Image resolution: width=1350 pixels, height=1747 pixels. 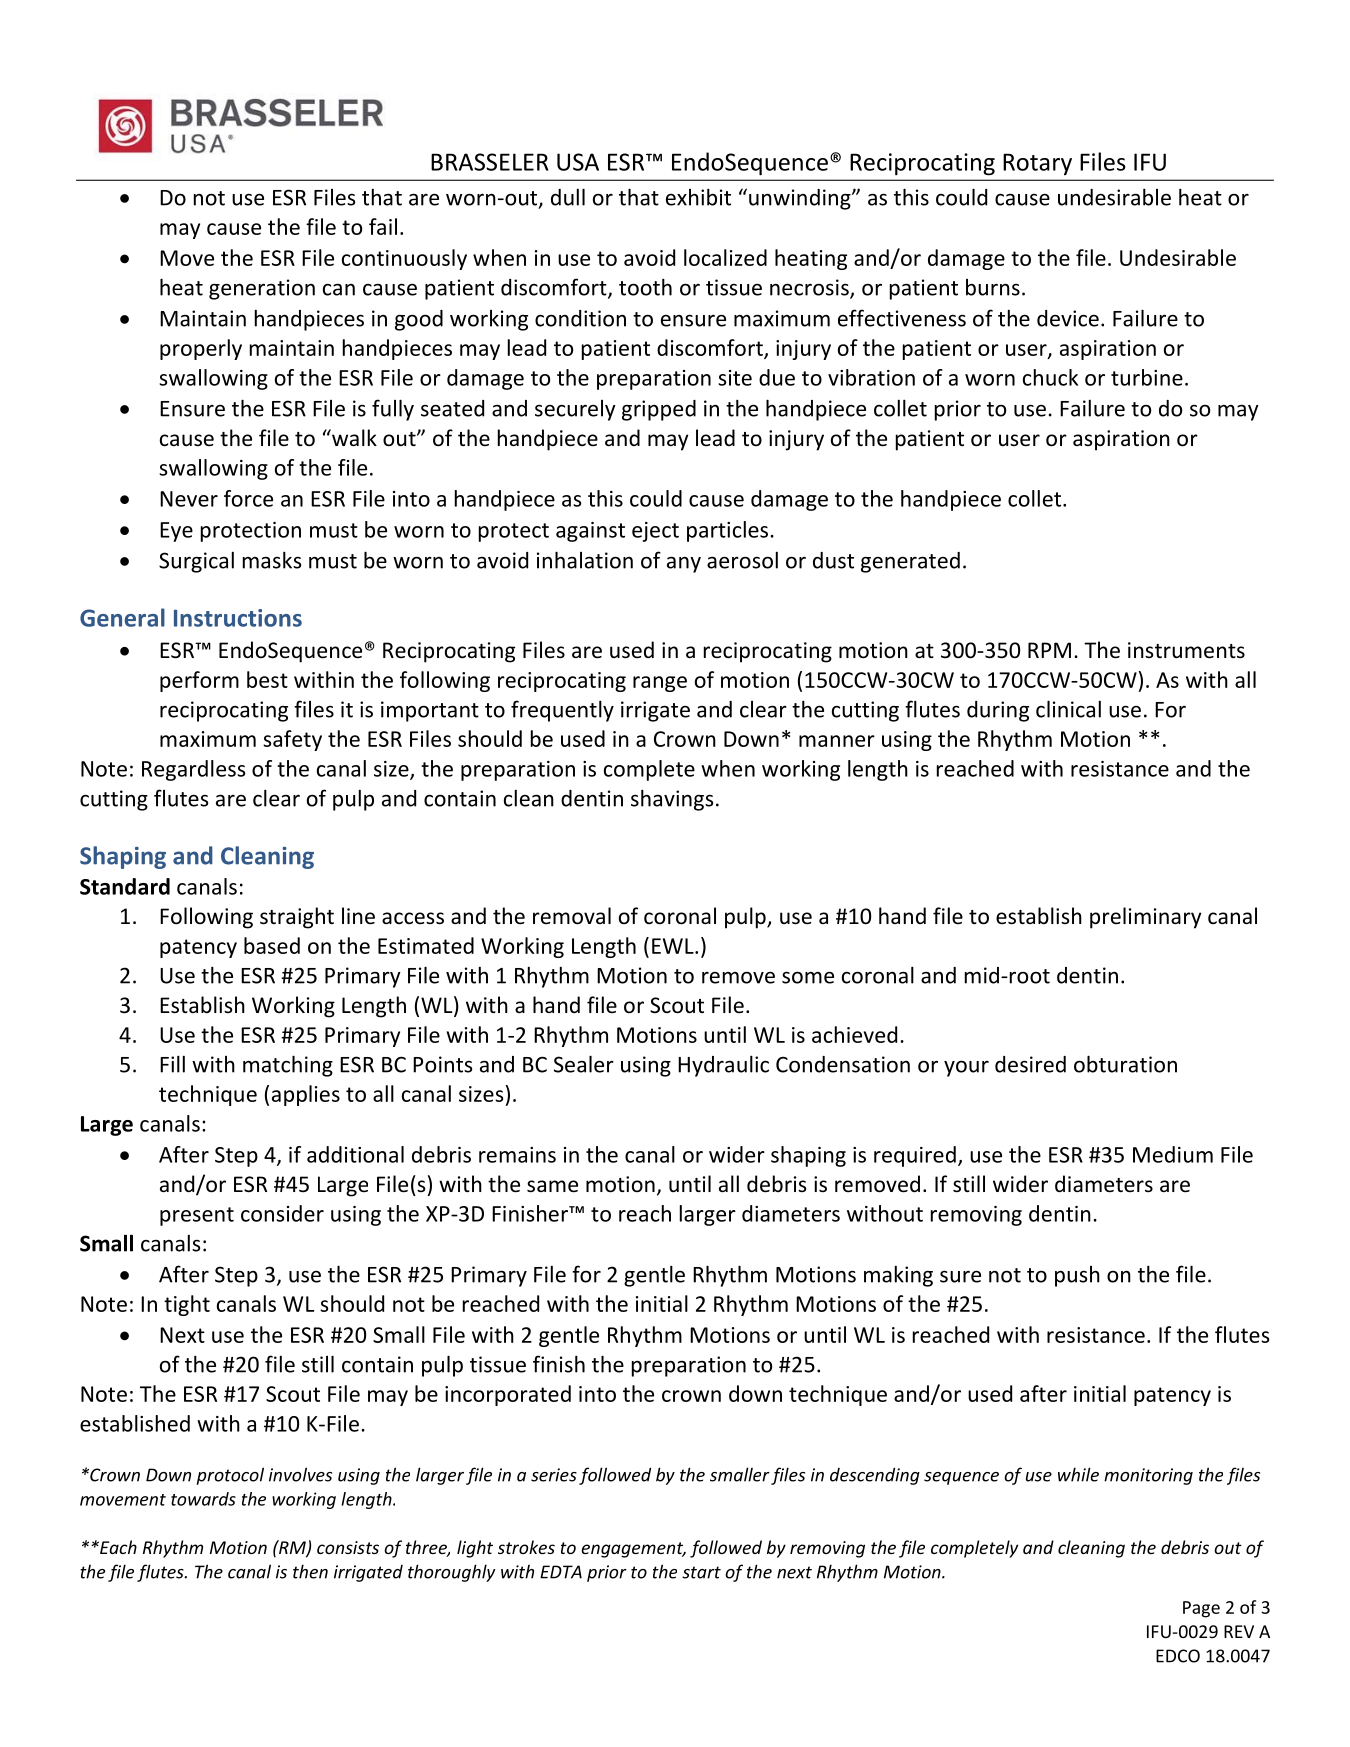 I want to click on Rotary, so click(x=1037, y=164).
